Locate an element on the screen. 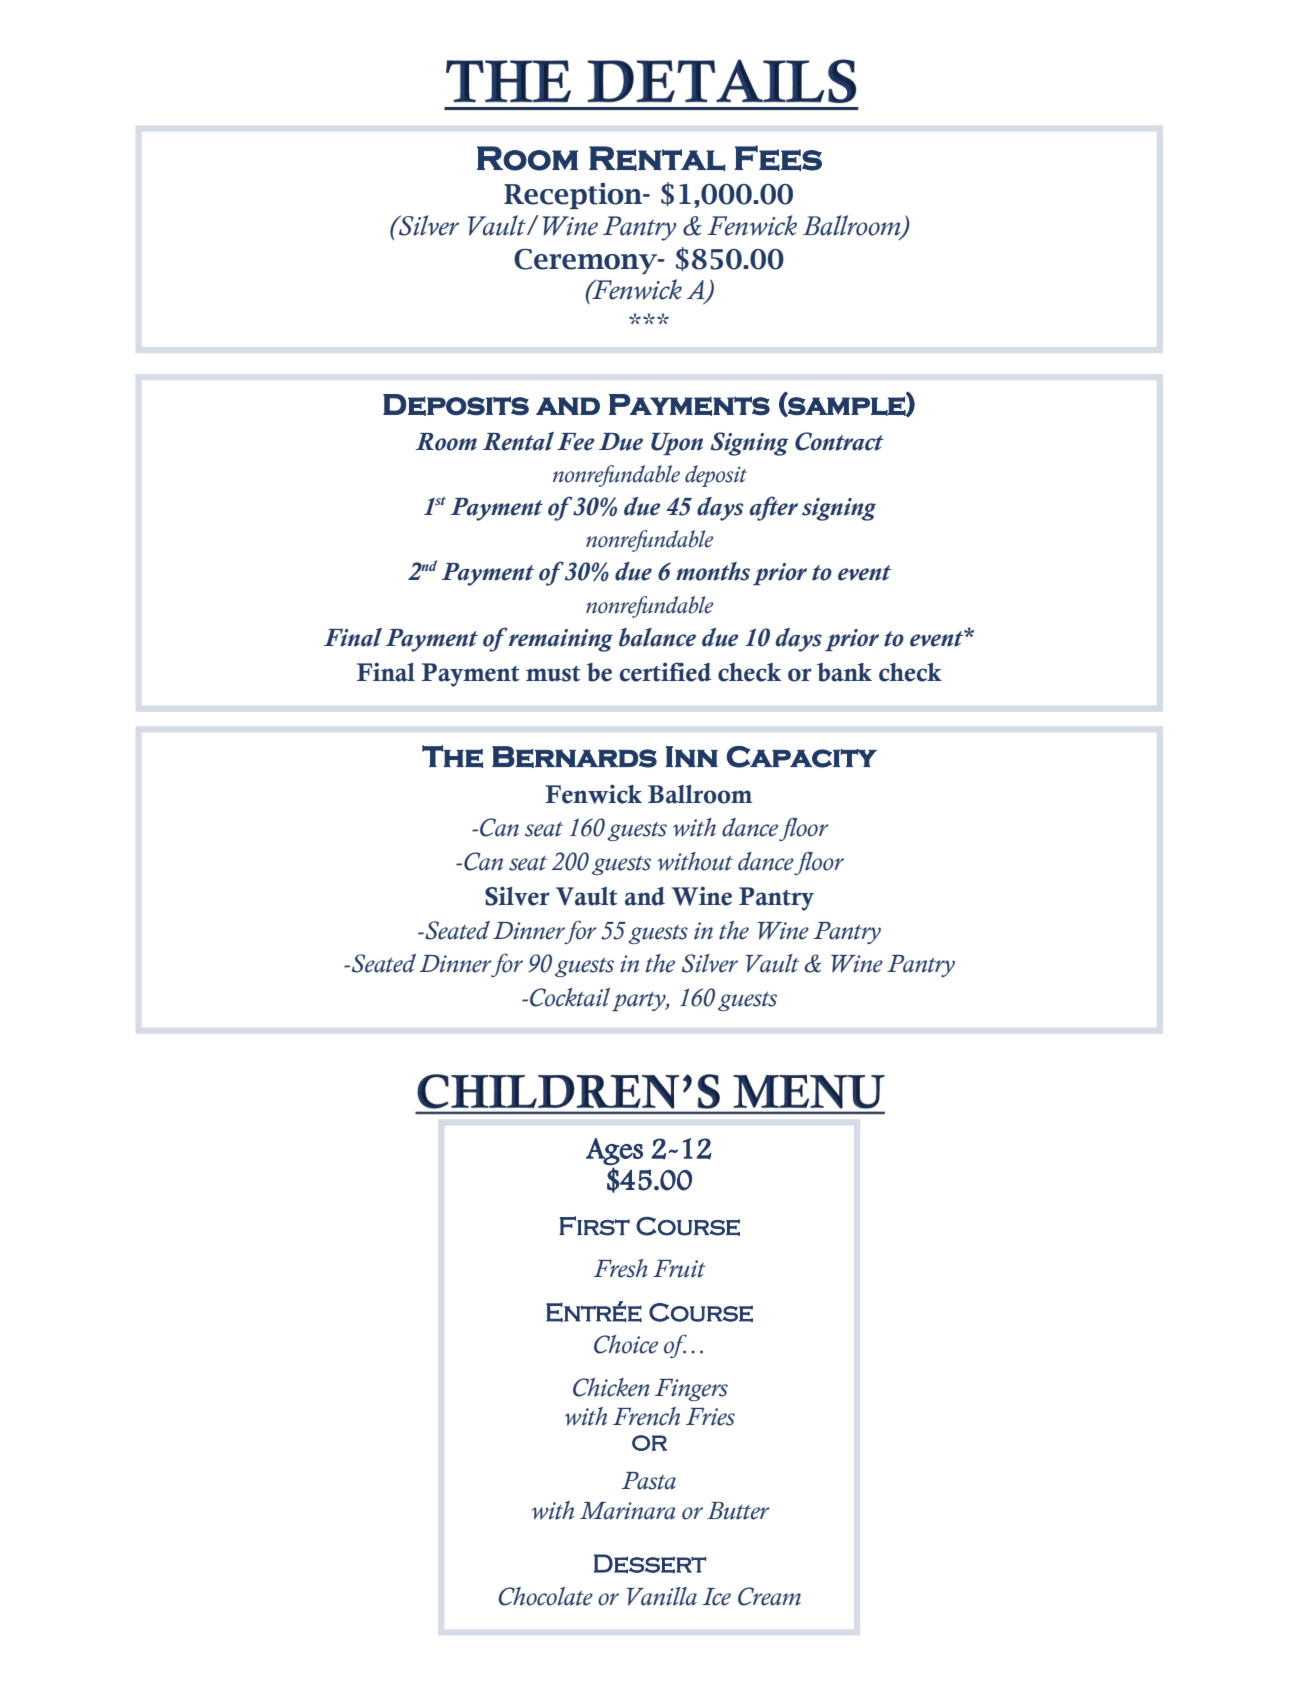  Capacity is located at coordinates (802, 757).
